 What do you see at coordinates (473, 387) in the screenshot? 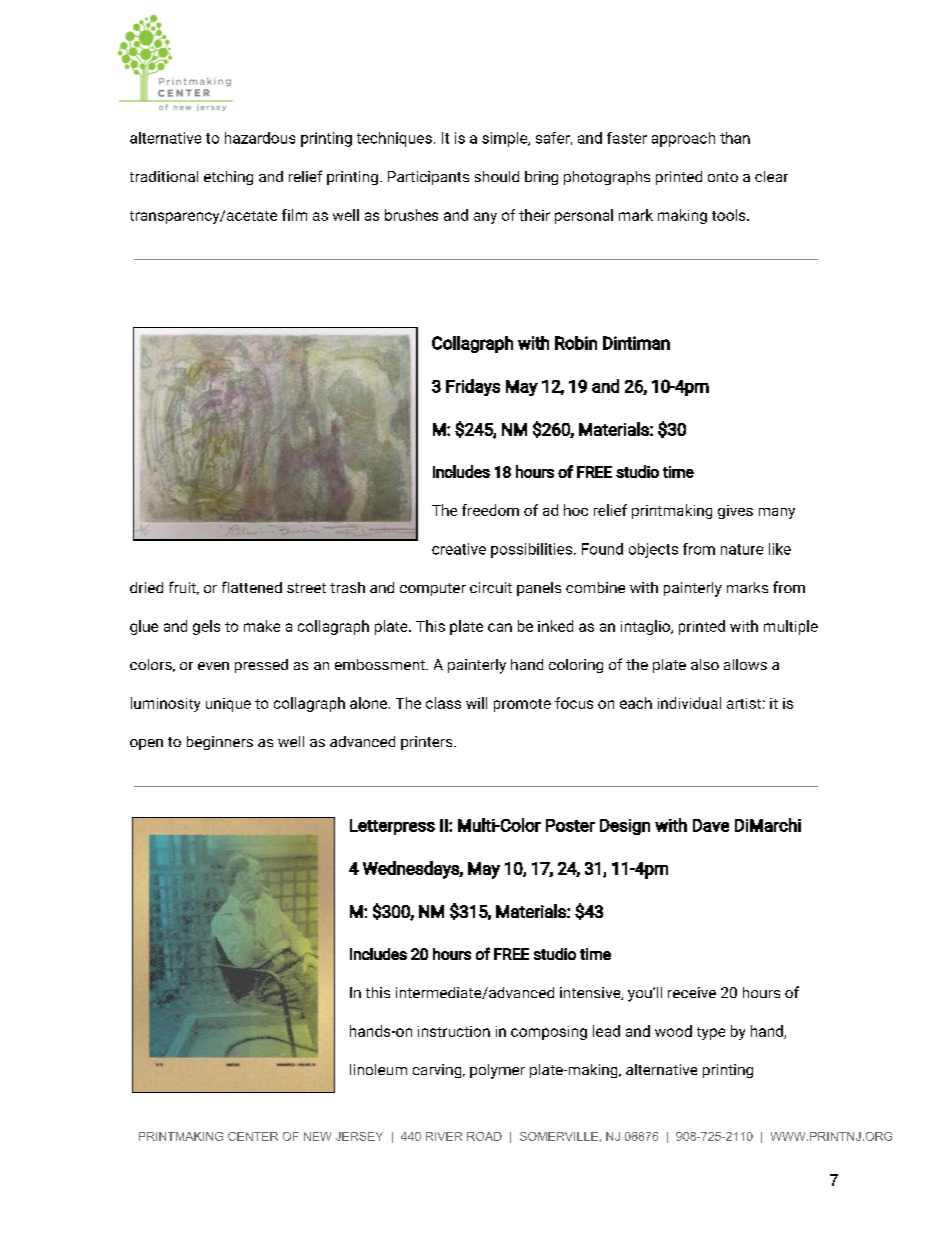
I see `Fridays` at bounding box center [473, 387].
